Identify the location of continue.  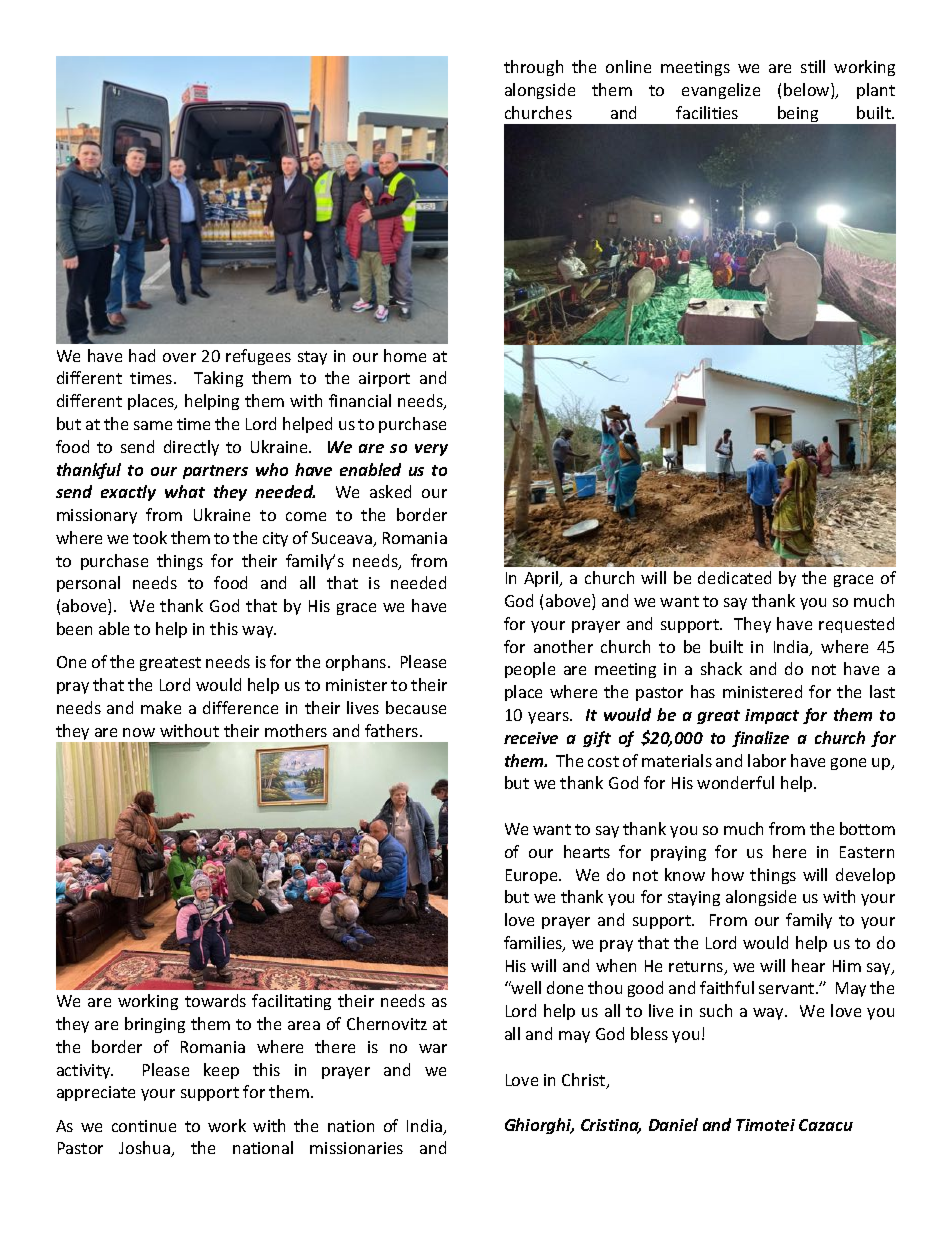
(144, 1126).
